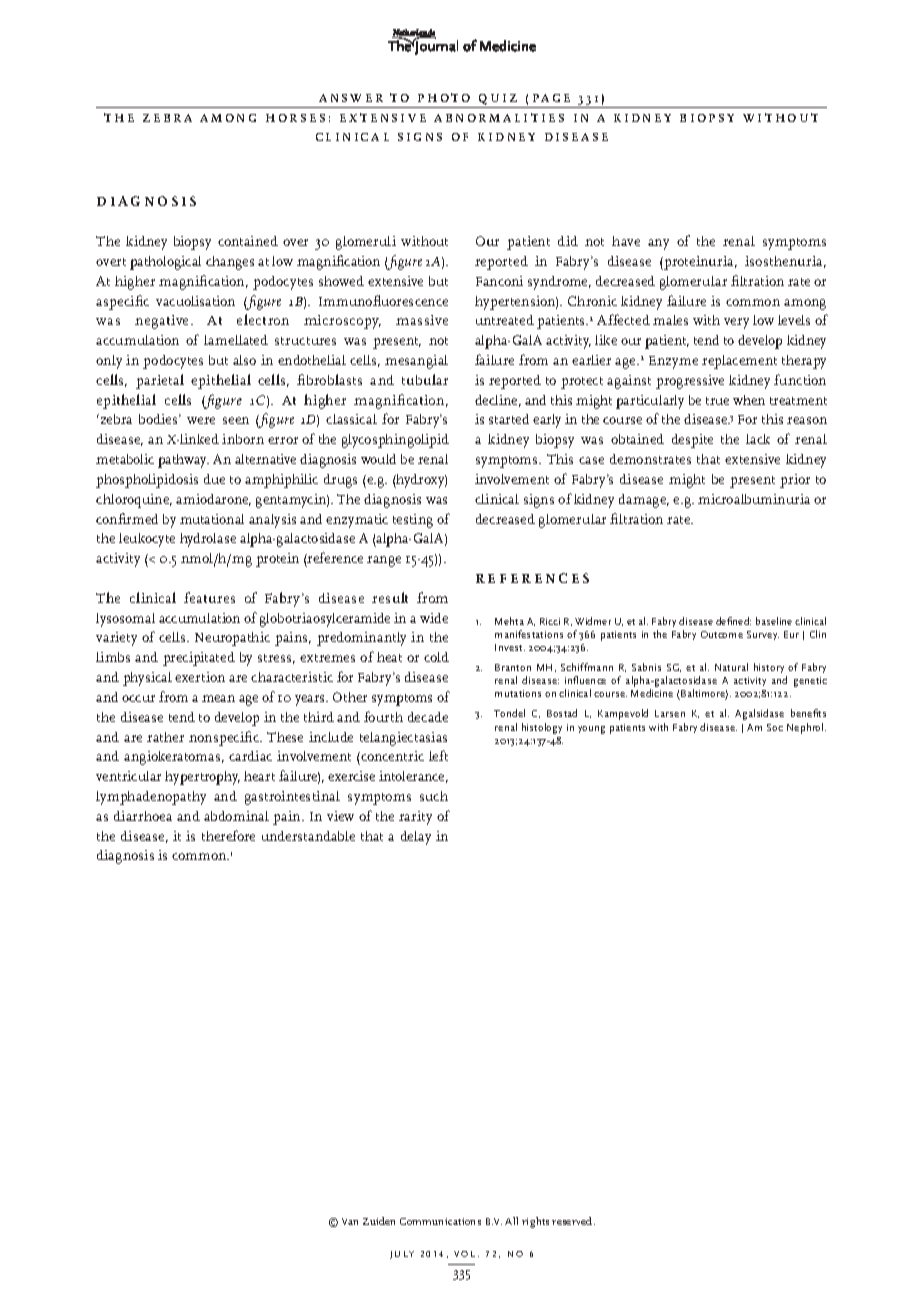 This screenshot has width=924, height=1308. I want to click on pathway, so click(183, 461).
